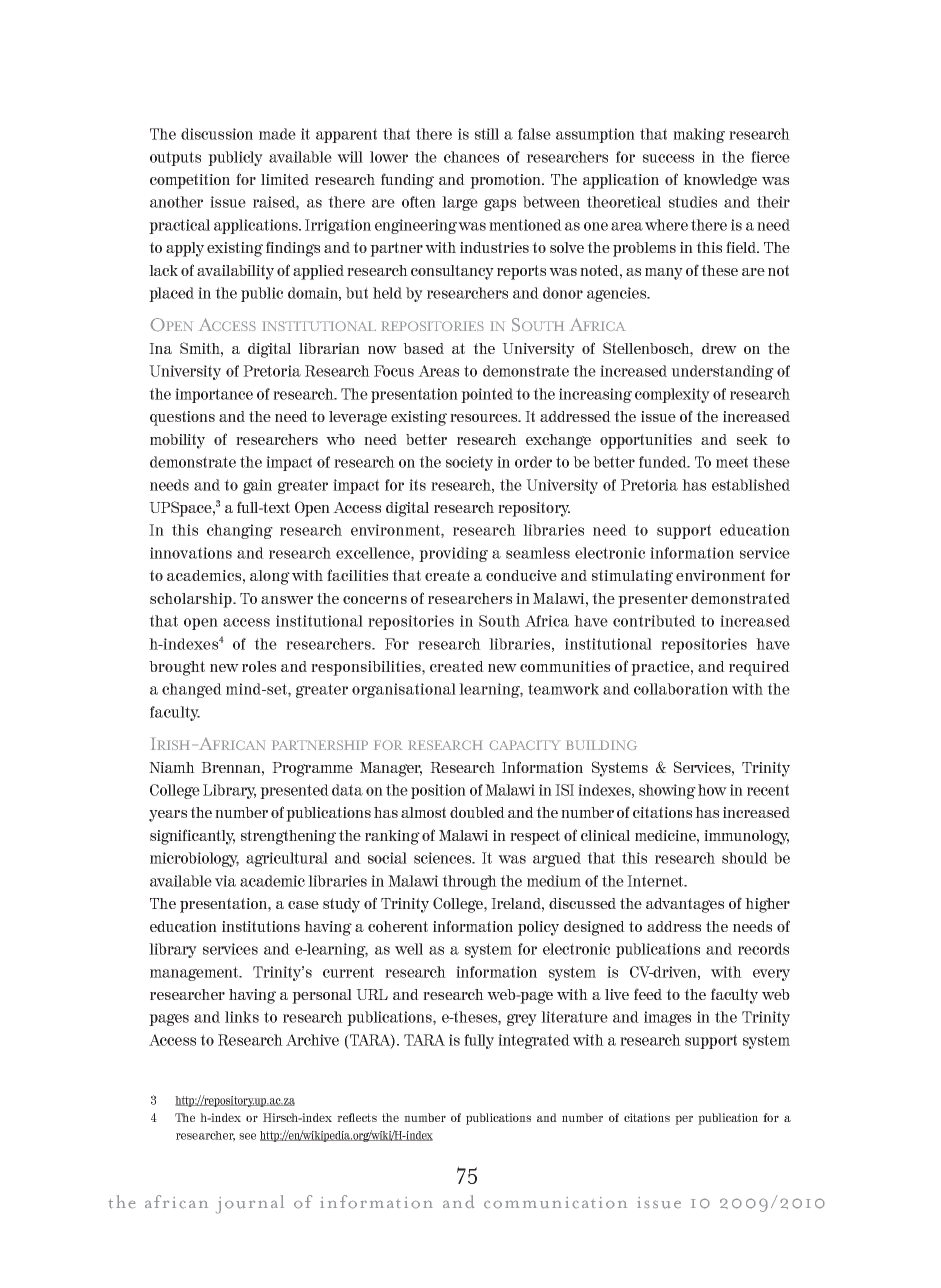  I want to click on communication, so click(555, 1203).
